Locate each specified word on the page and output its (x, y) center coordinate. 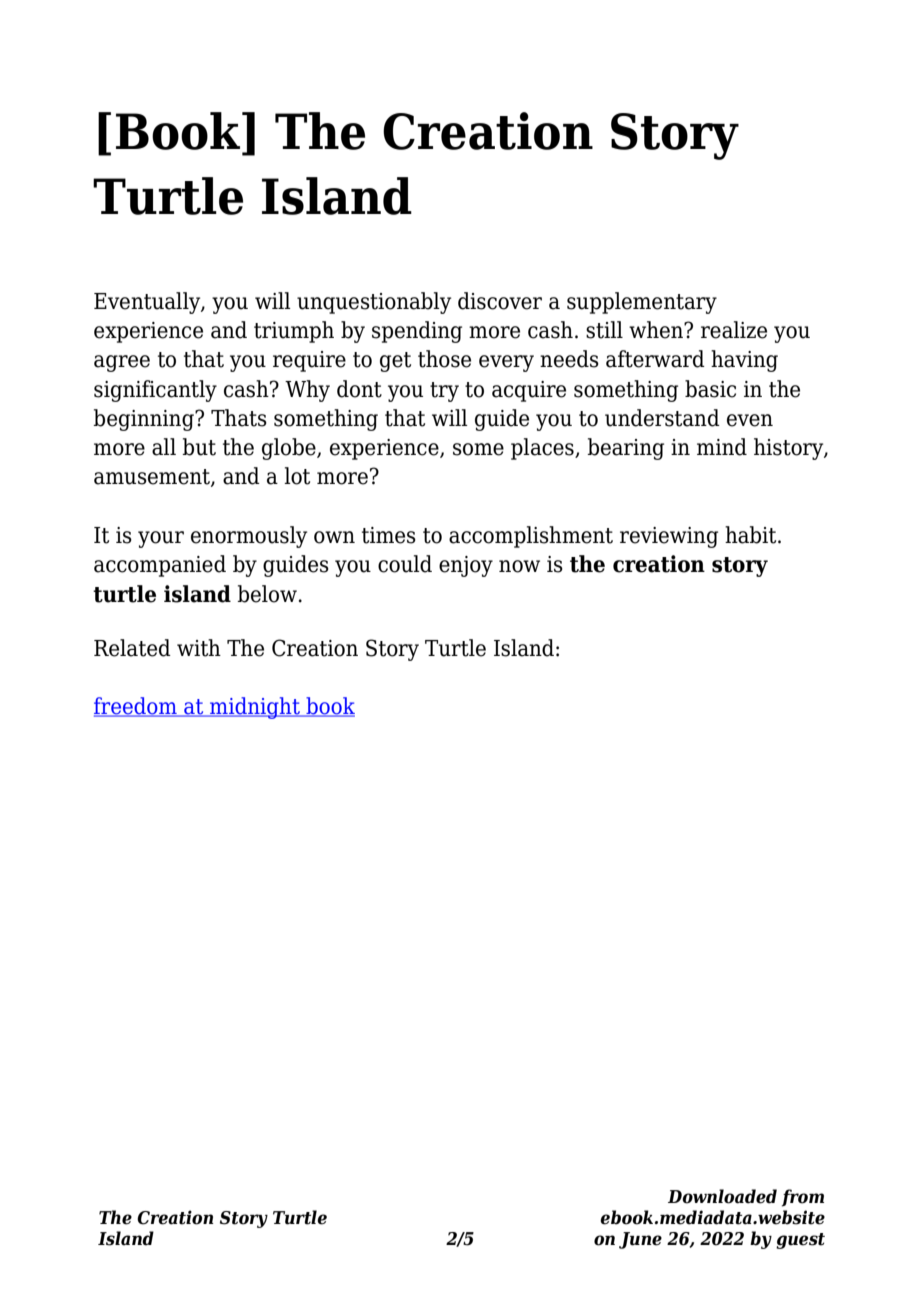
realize (734, 330)
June (640, 1240)
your (161, 539)
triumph (294, 332)
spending (417, 332)
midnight (255, 708)
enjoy (466, 566)
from (803, 1198)
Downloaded (722, 1196)
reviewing (669, 537)
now (519, 566)
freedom (136, 707)
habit (752, 535)
